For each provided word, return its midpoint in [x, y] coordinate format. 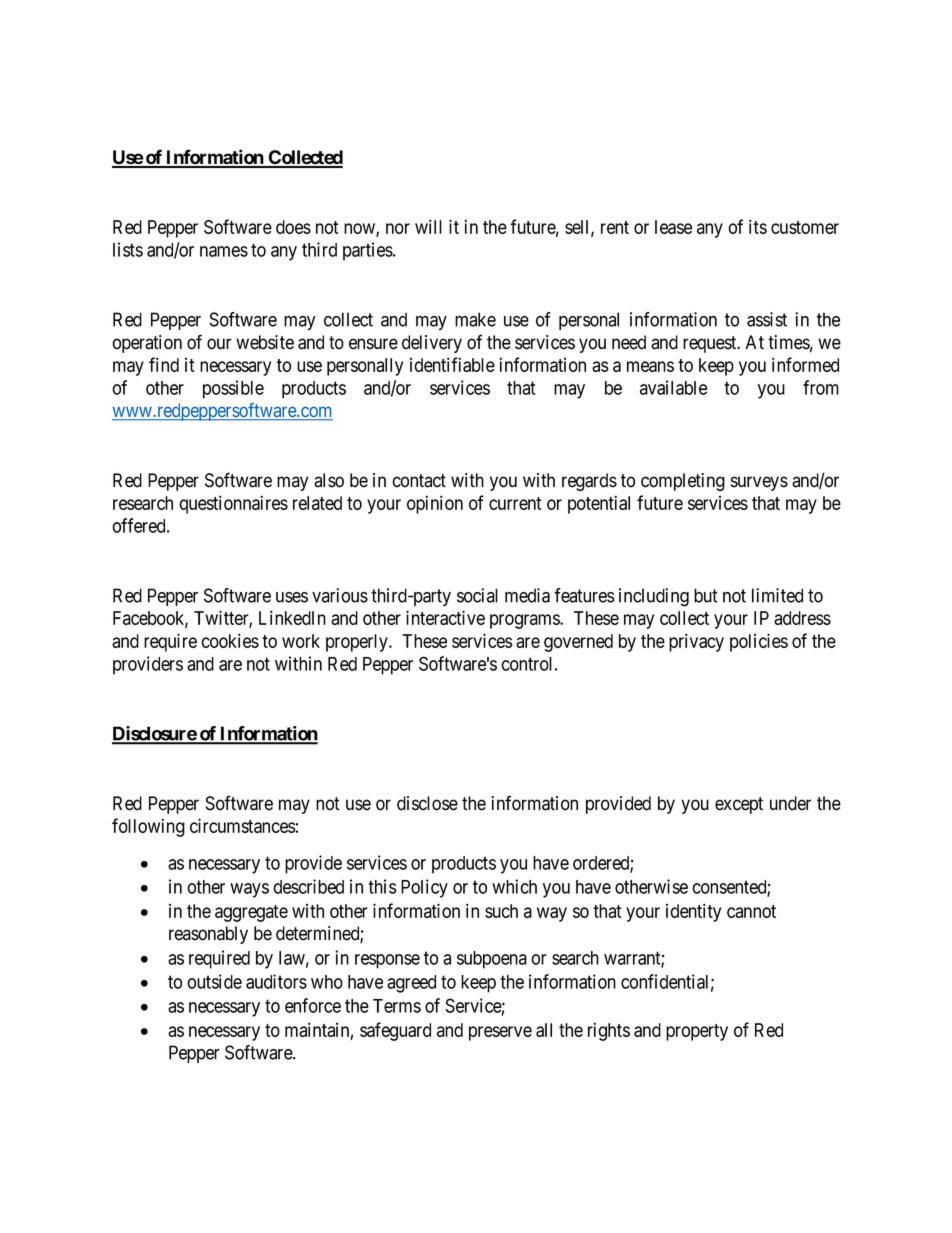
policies [759, 642]
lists [128, 249]
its [758, 226]
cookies [230, 640]
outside [214, 981]
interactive [445, 617]
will [428, 226]
